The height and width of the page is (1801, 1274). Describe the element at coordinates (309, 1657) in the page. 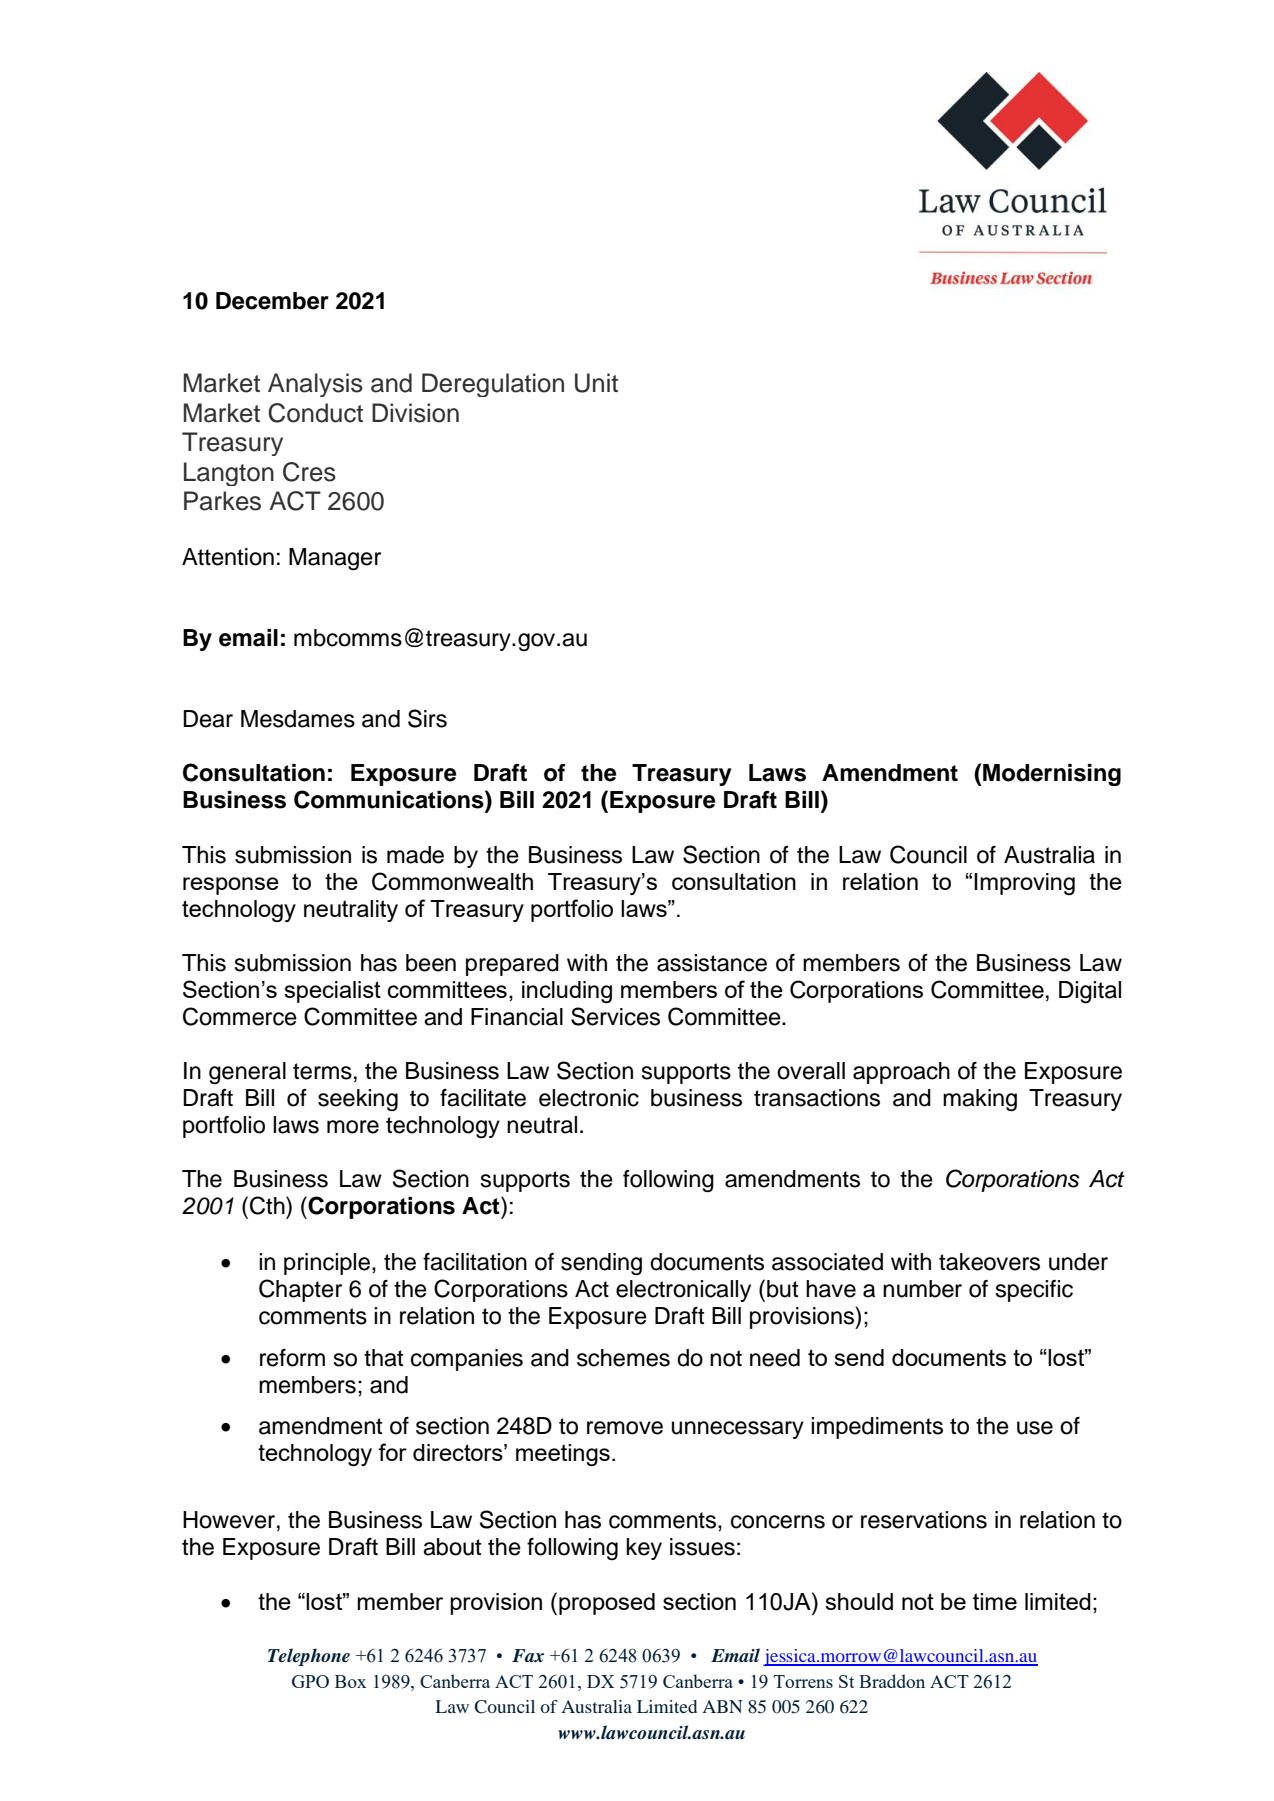

I see `Telephone` at that location.
